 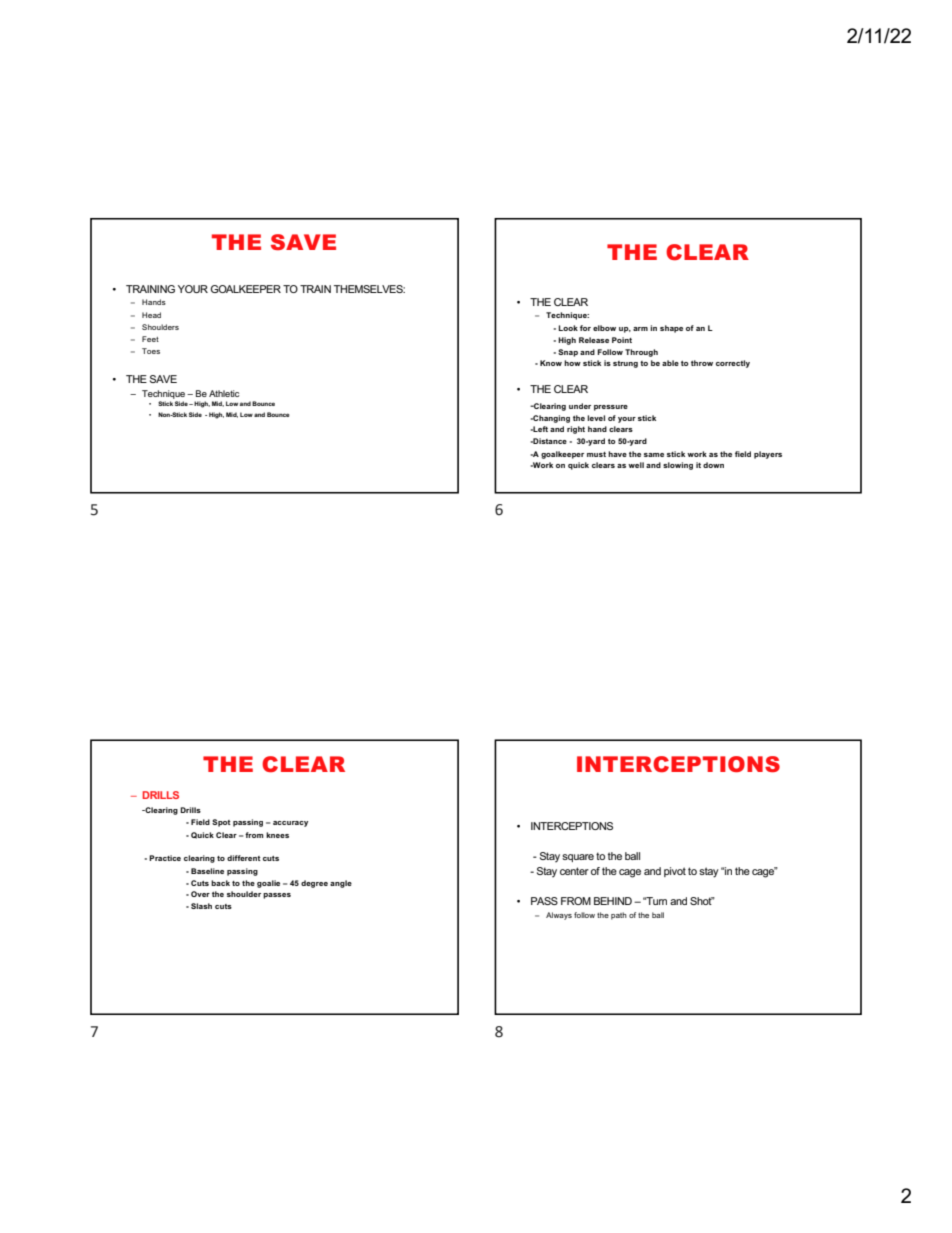 I want to click on Over, so click(x=200, y=894).
